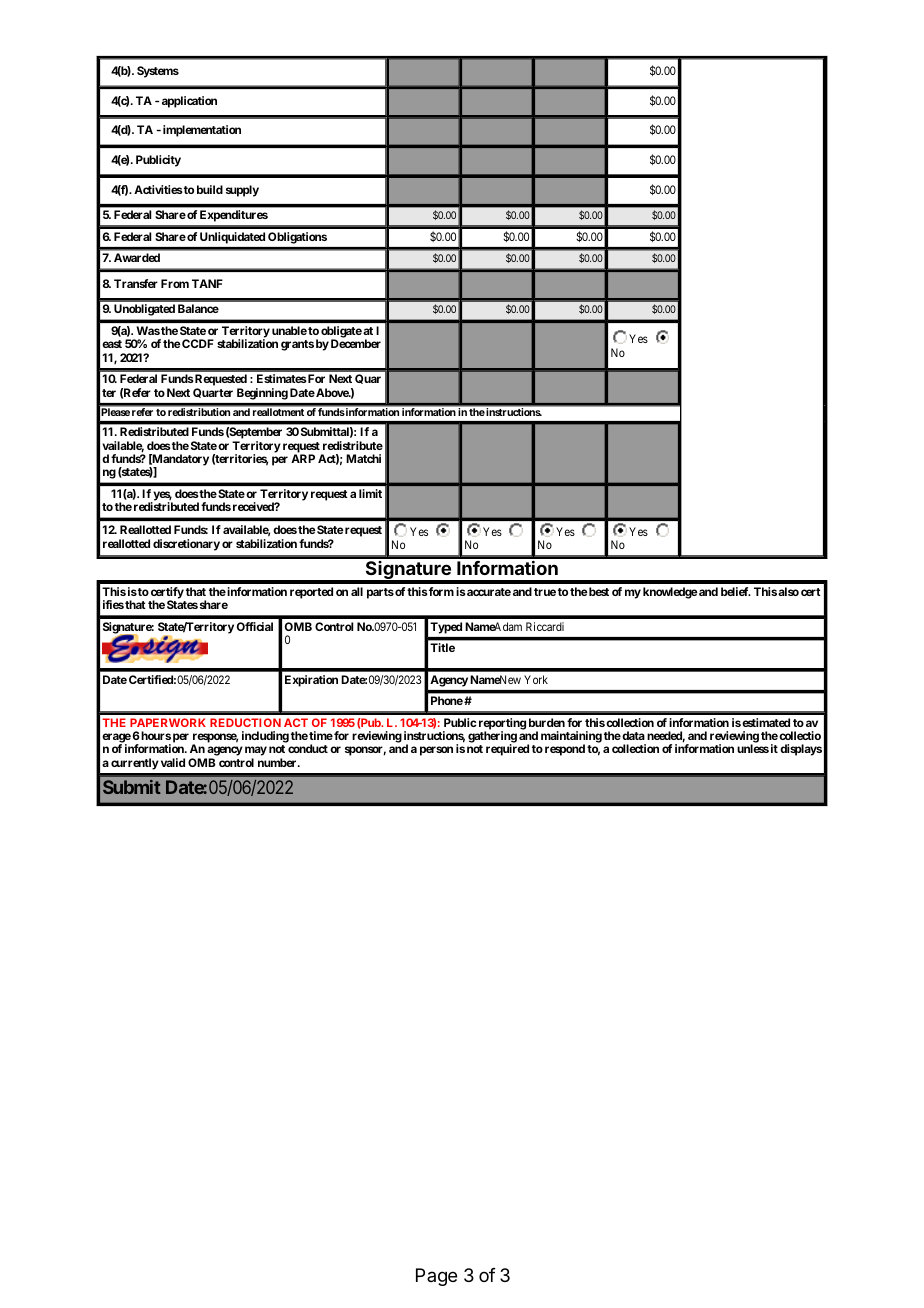  I want to click on displays, so click(801, 750).
